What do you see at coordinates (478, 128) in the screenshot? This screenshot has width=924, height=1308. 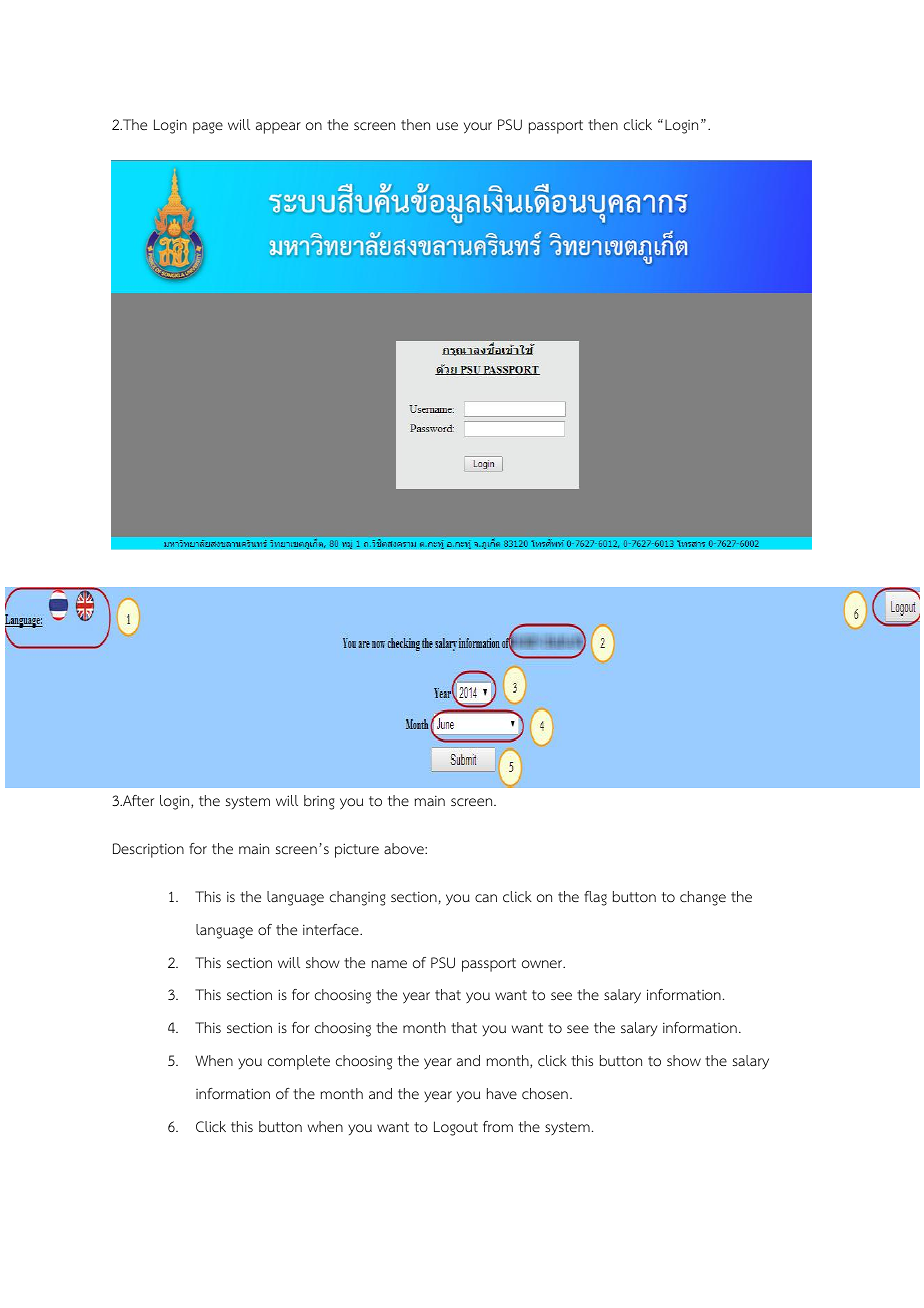 I see `your` at bounding box center [478, 128].
